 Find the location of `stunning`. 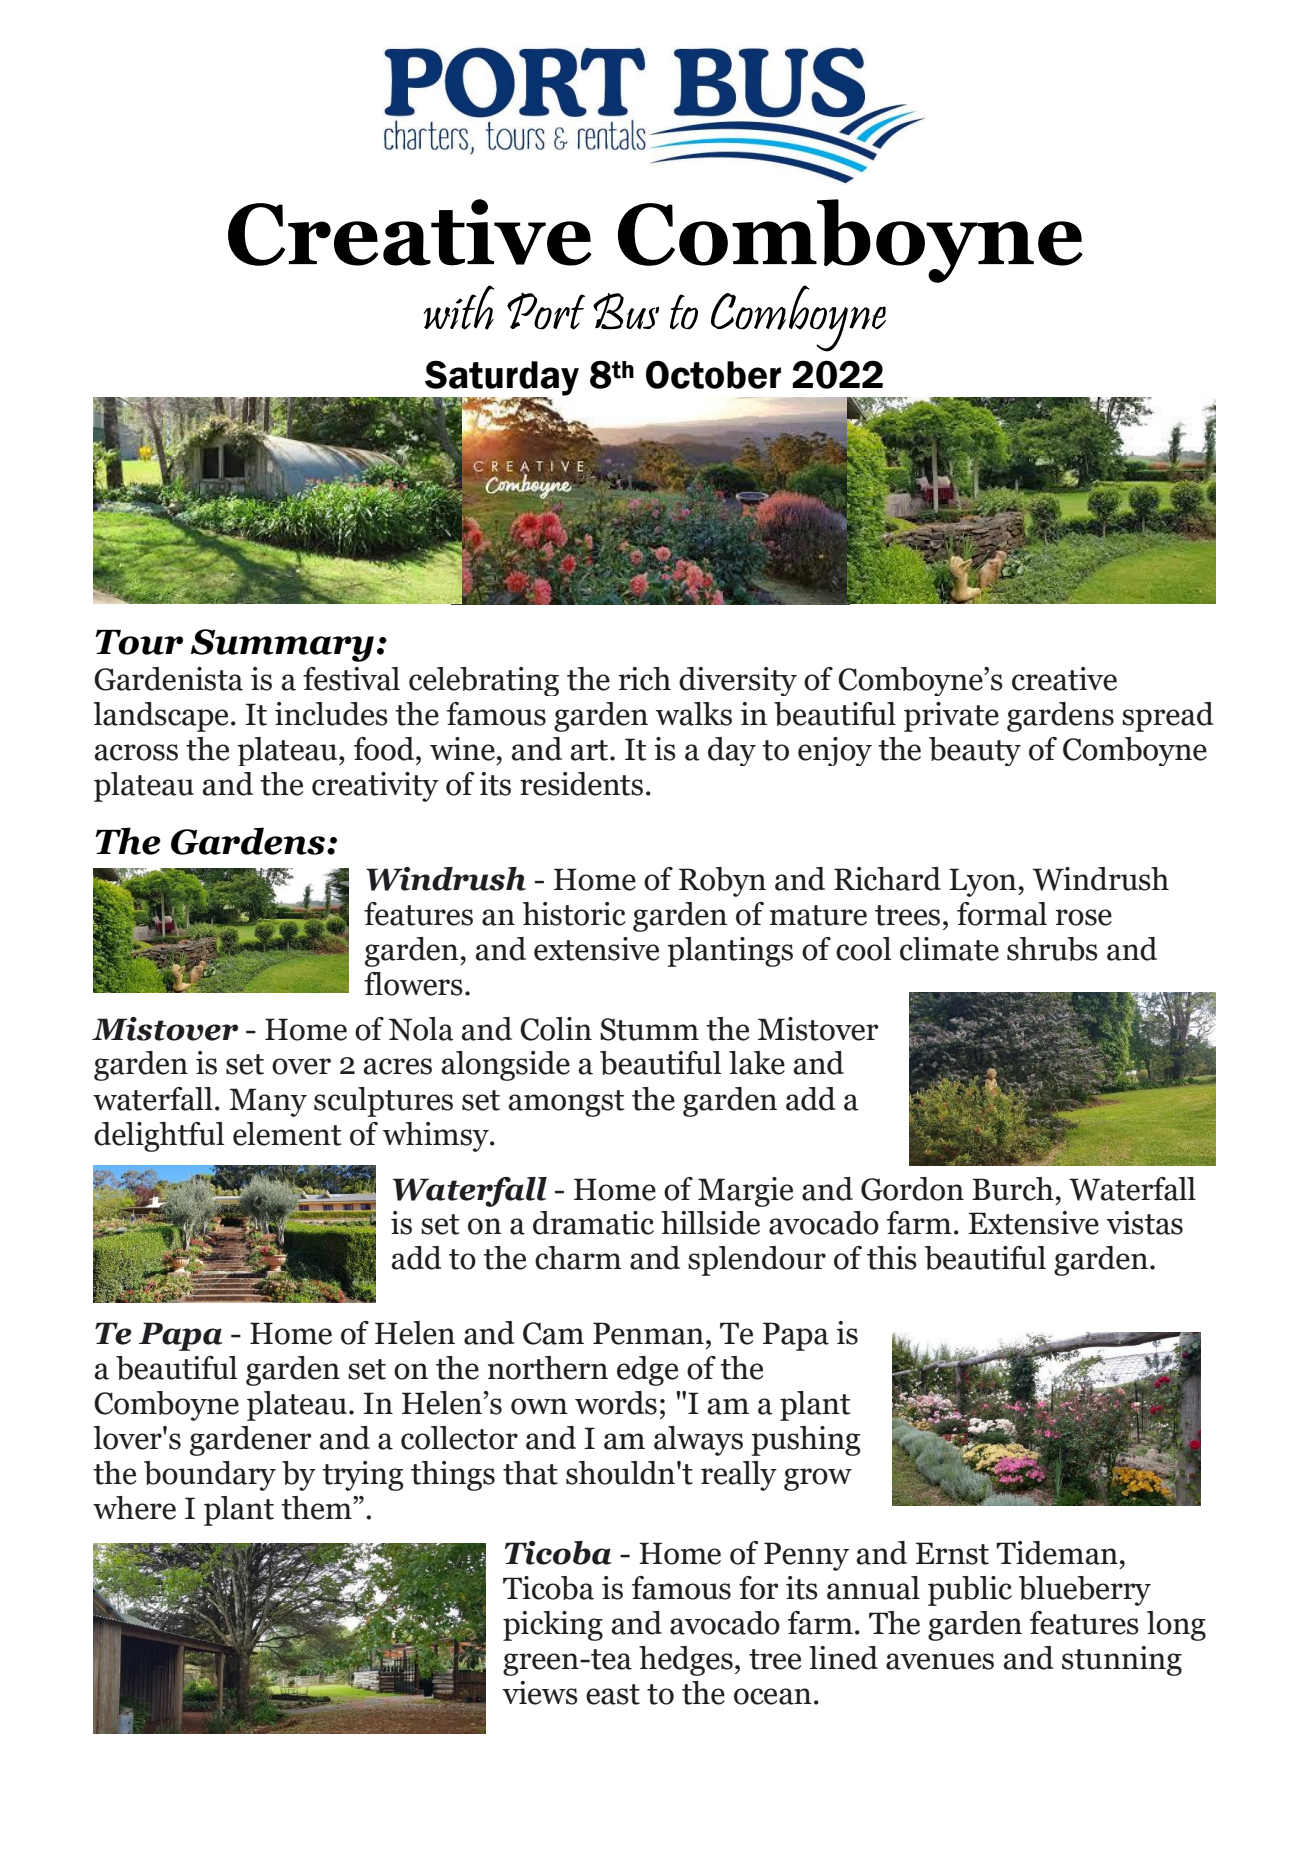

stunning is located at coordinates (1122, 1661).
